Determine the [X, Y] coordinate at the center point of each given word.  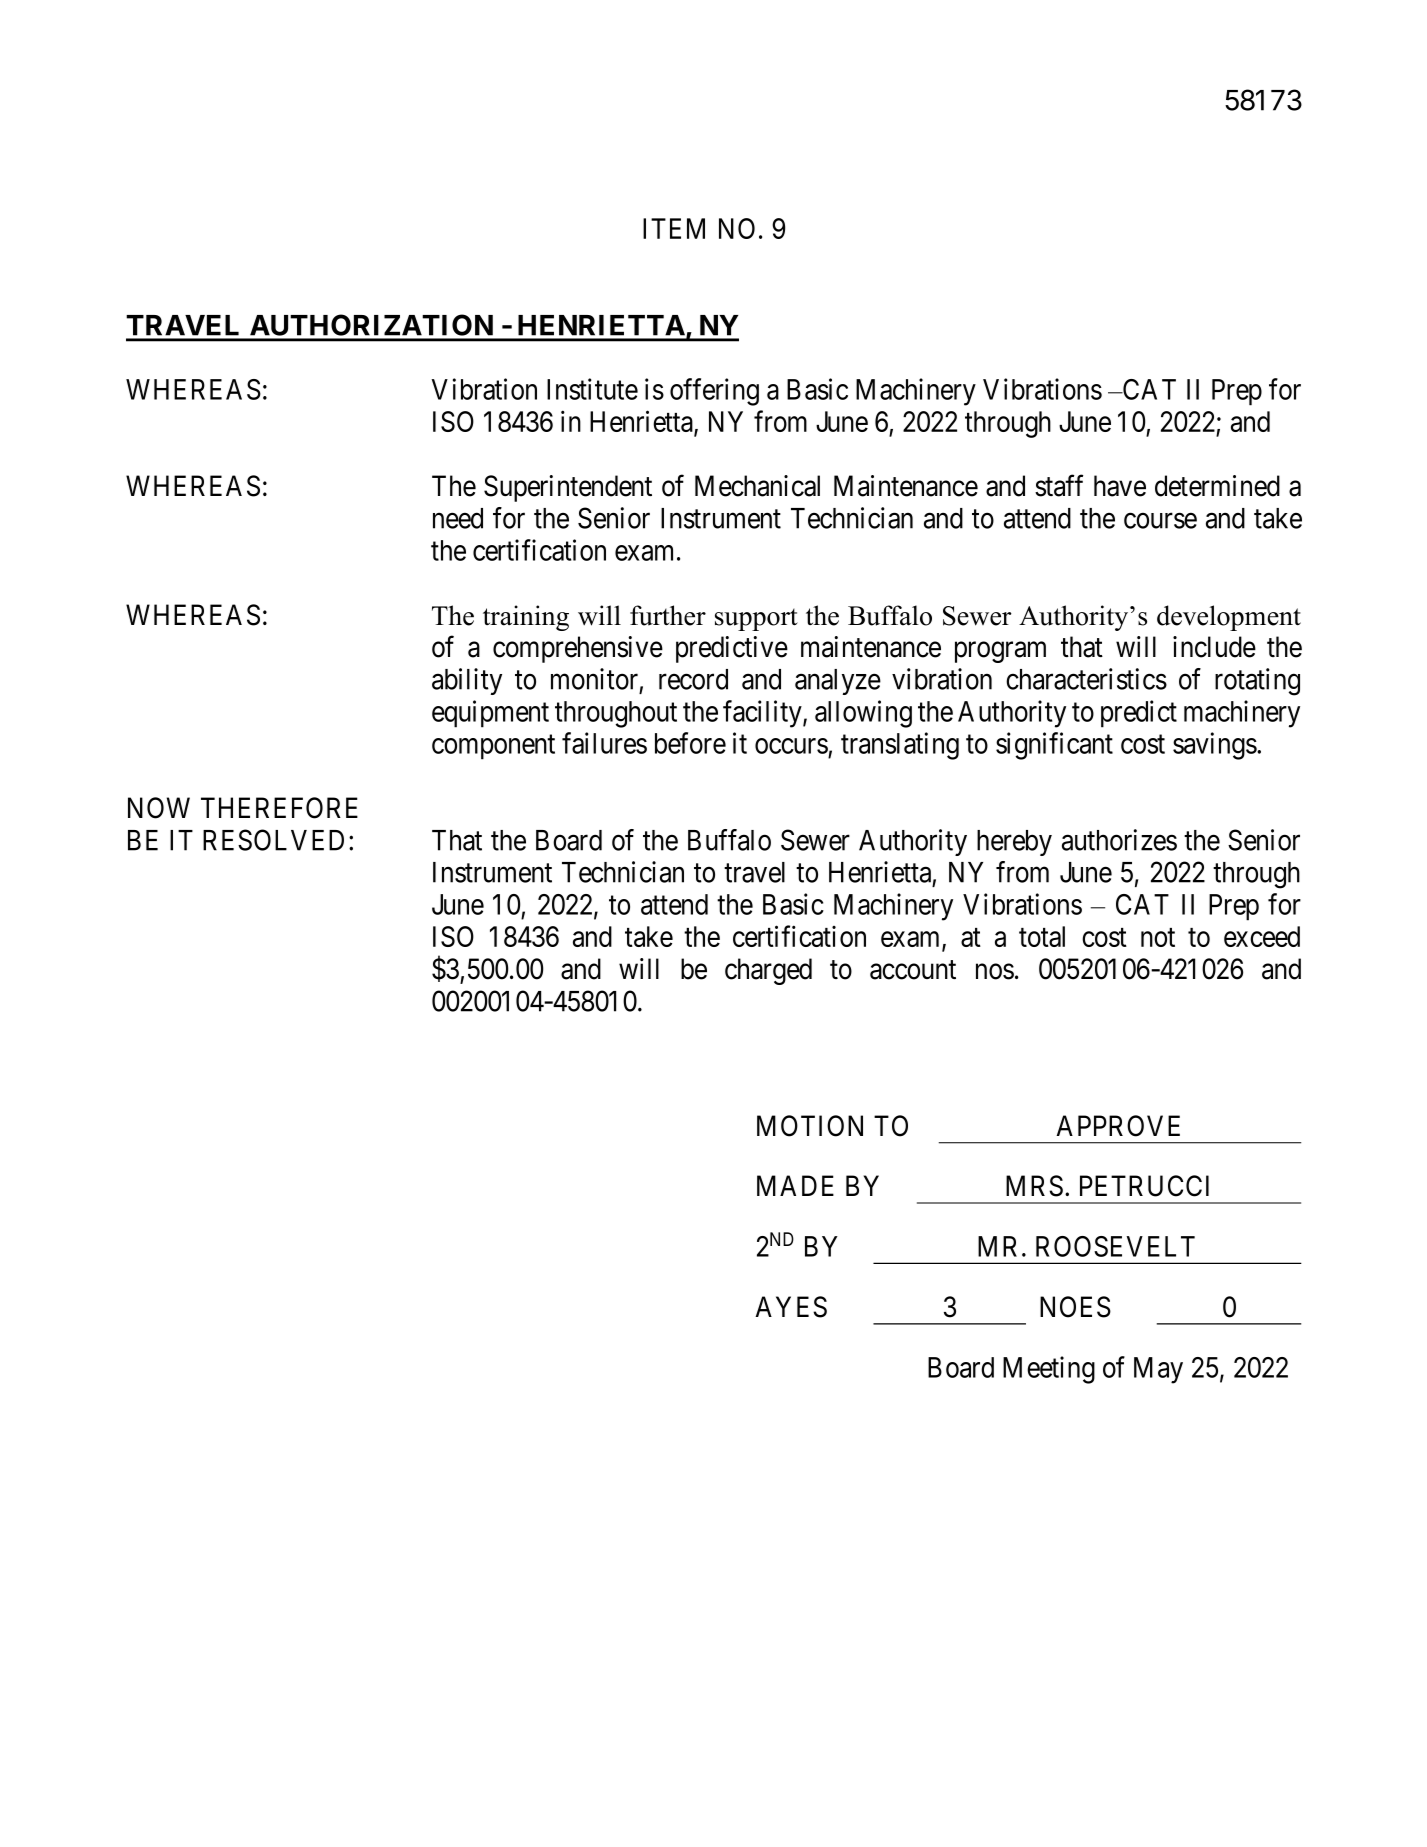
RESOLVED [273, 840]
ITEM [674, 228]
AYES [791, 1307]
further [668, 615]
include [1214, 647]
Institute [592, 389]
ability [467, 681]
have [1120, 486]
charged [768, 971]
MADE [795, 1185]
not [1158, 937]
